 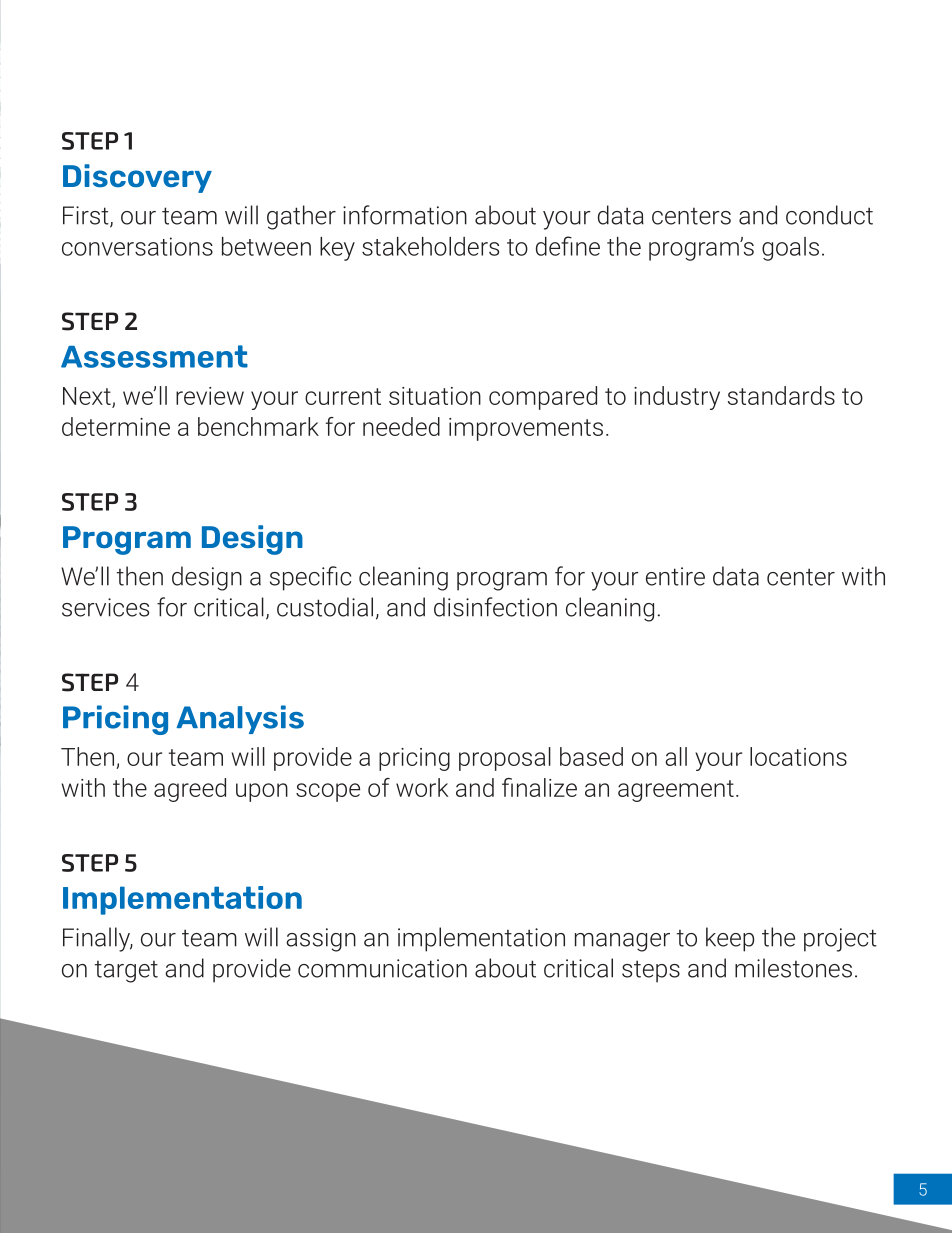 What do you see at coordinates (116, 426) in the screenshot?
I see `determine` at bounding box center [116, 426].
